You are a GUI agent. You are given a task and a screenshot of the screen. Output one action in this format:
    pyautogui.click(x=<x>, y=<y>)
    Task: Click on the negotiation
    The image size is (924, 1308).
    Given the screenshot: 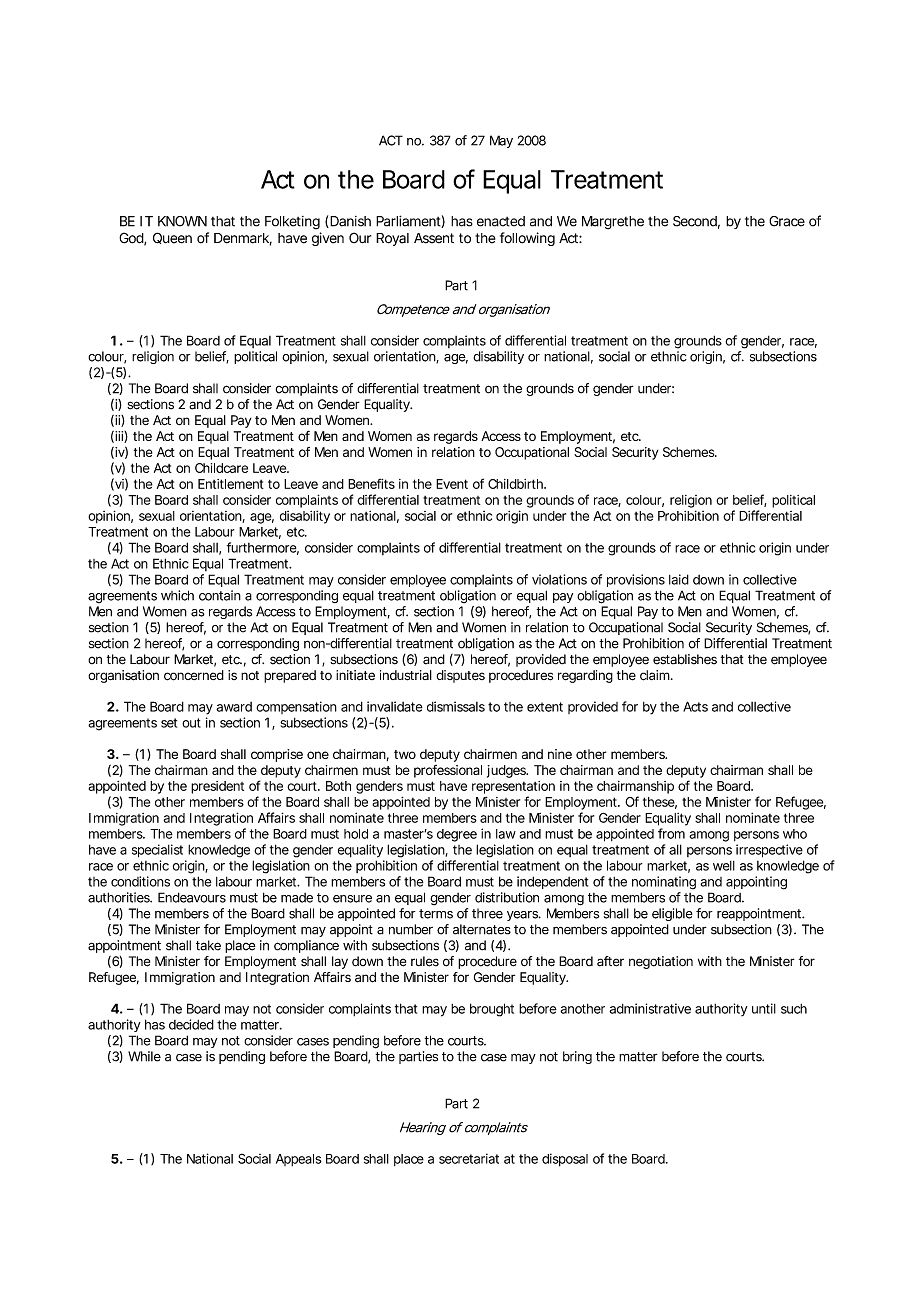 What is the action you would take?
    pyautogui.click(x=661, y=962)
